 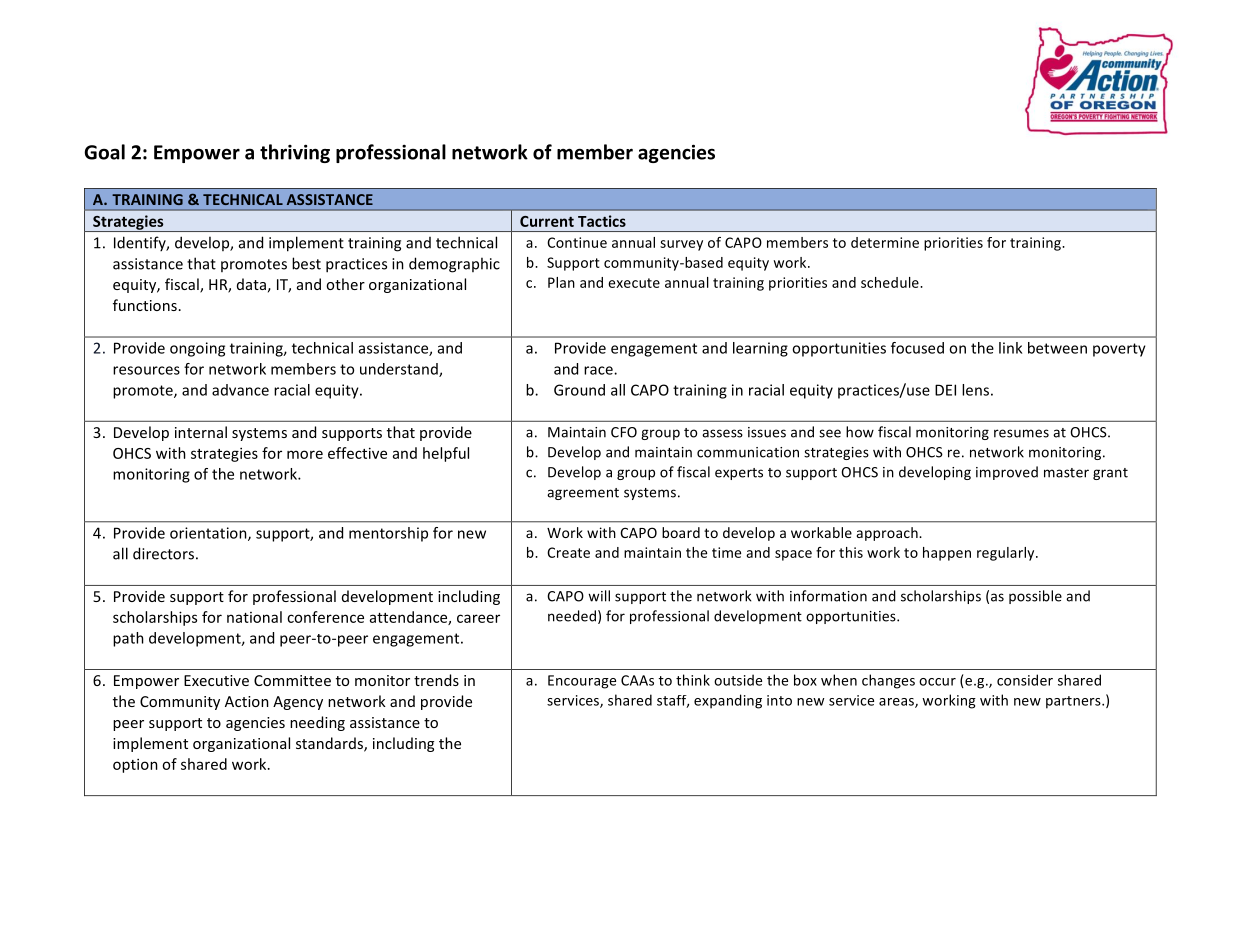 I want to click on expanding, so click(x=728, y=701).
